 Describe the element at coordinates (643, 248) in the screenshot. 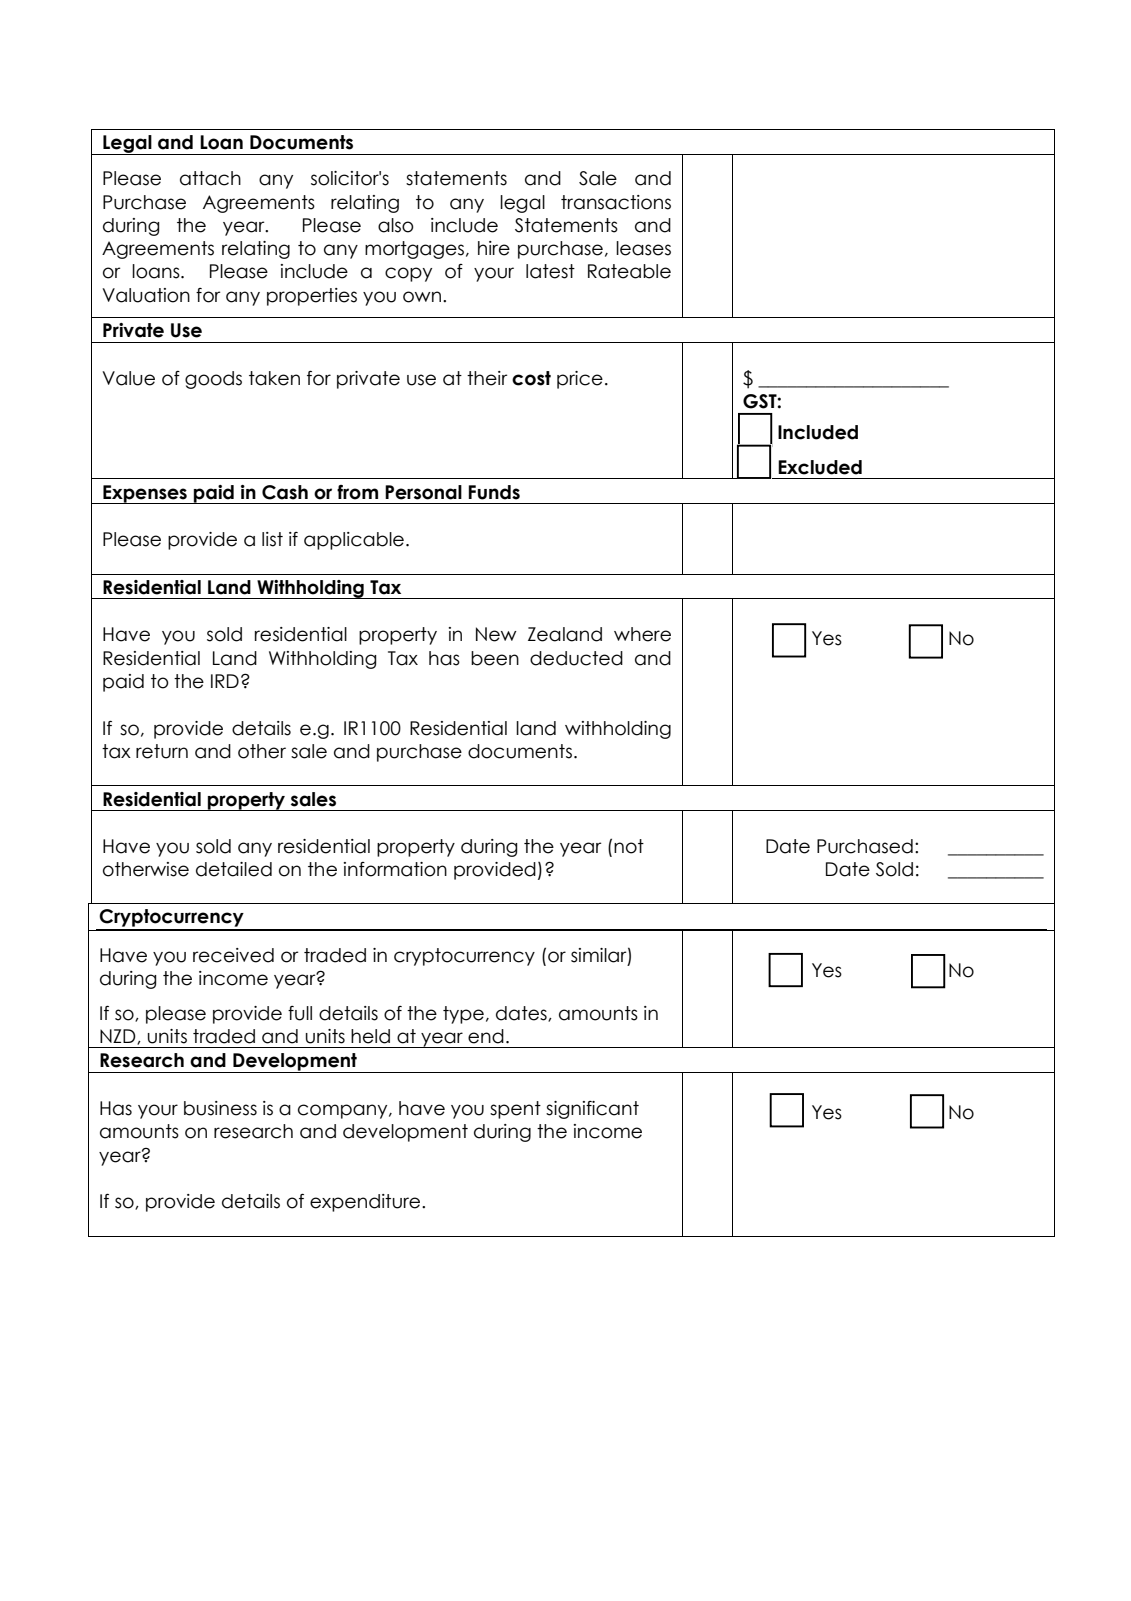

I see `leases` at that location.
